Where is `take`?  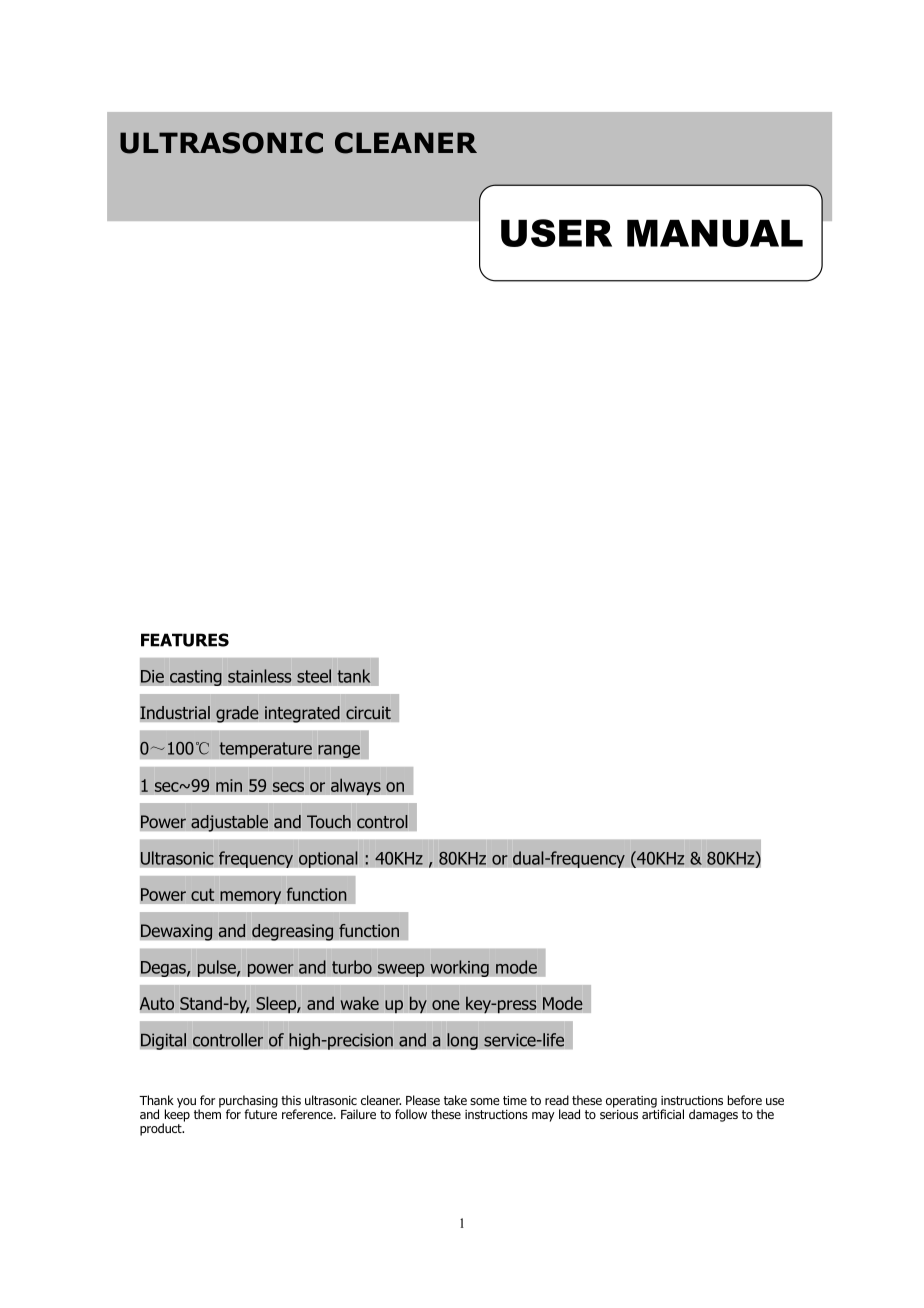 take is located at coordinates (455, 1100).
